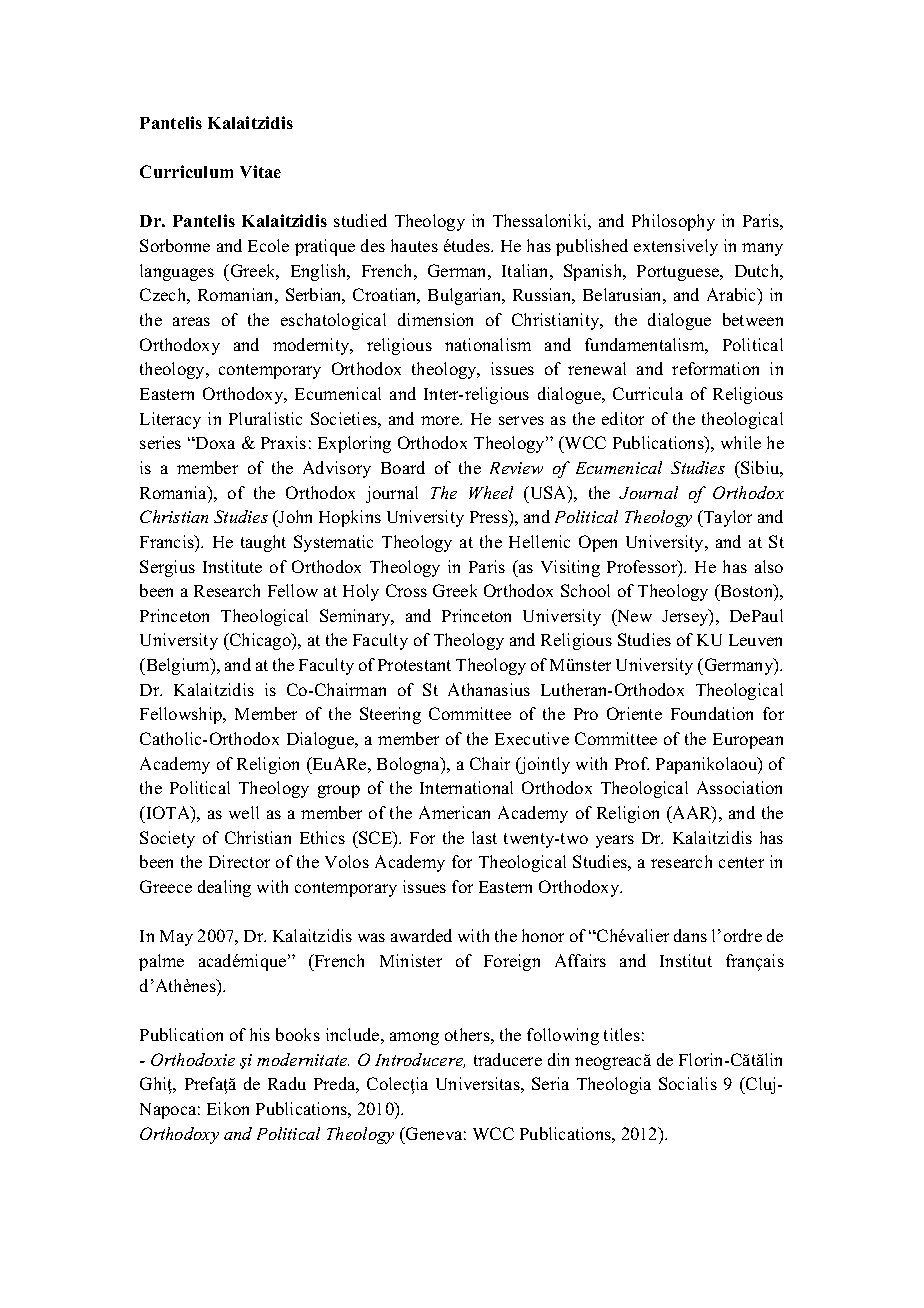 Image resolution: width=924 pixels, height=1308 pixels. I want to click on among, so click(414, 1038).
